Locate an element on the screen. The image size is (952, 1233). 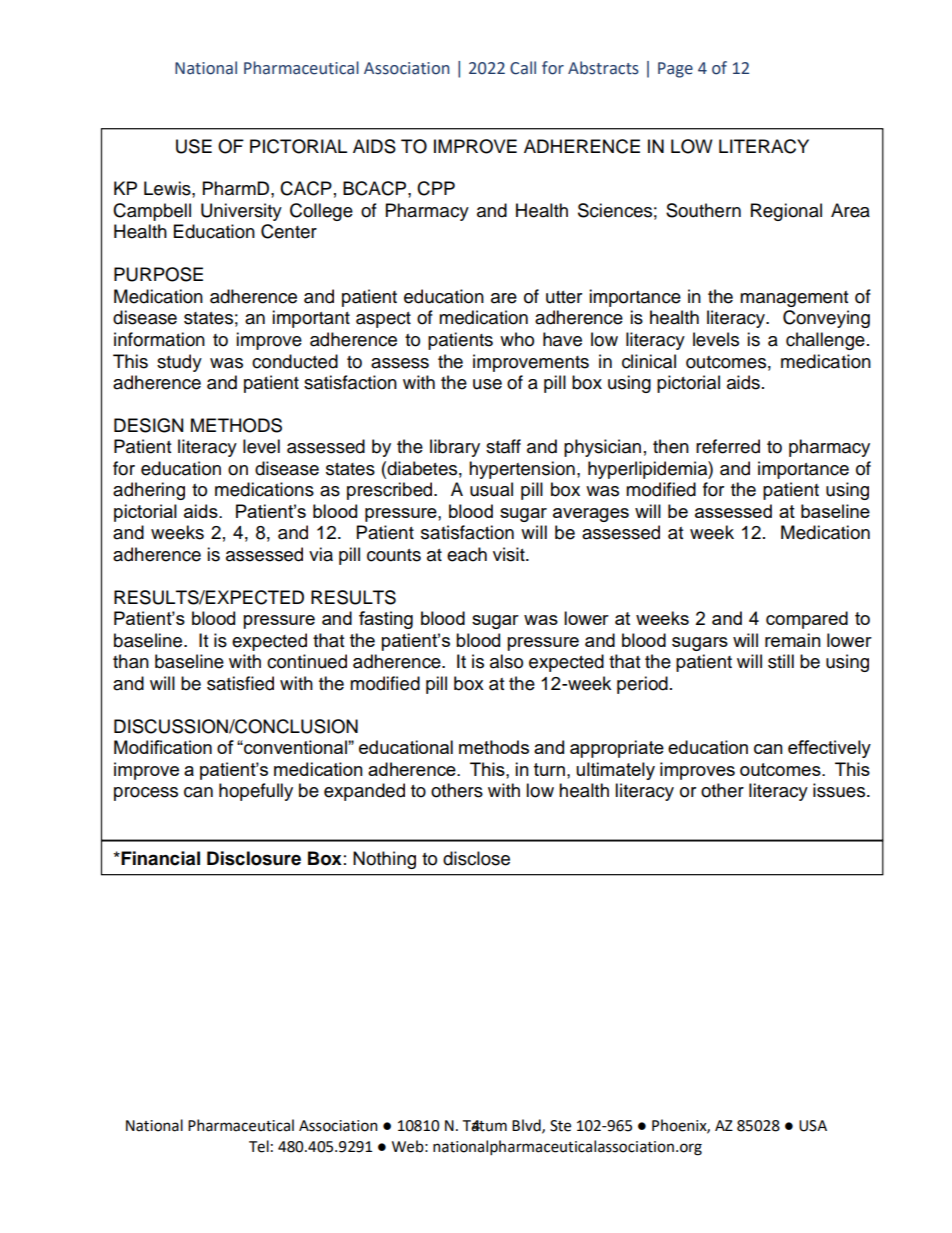
University is located at coordinates (241, 212).
